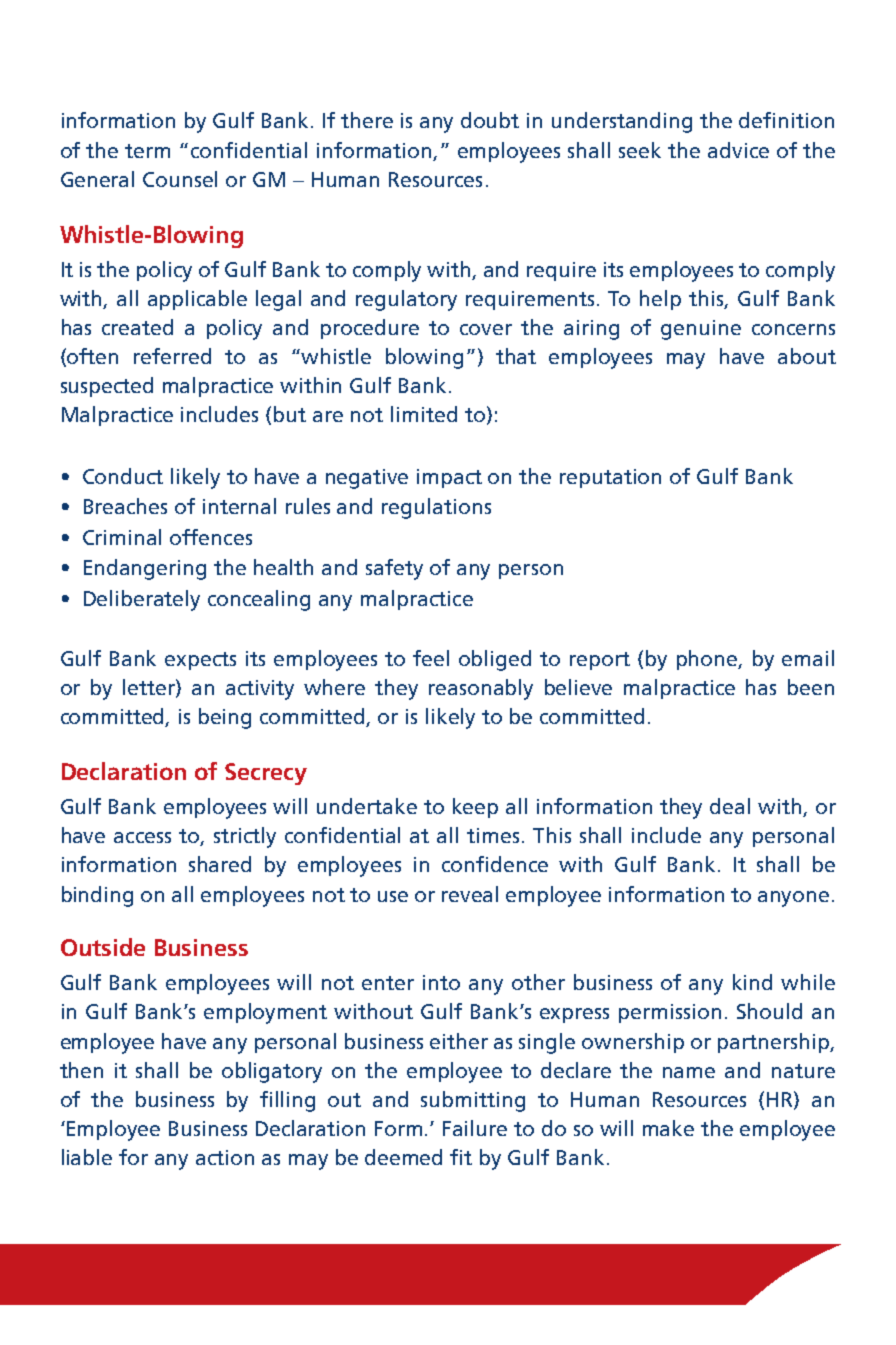 Image resolution: width=896 pixels, height=1345 pixels. Describe the element at coordinates (431, 658) in the document. I see `feel` at that location.
